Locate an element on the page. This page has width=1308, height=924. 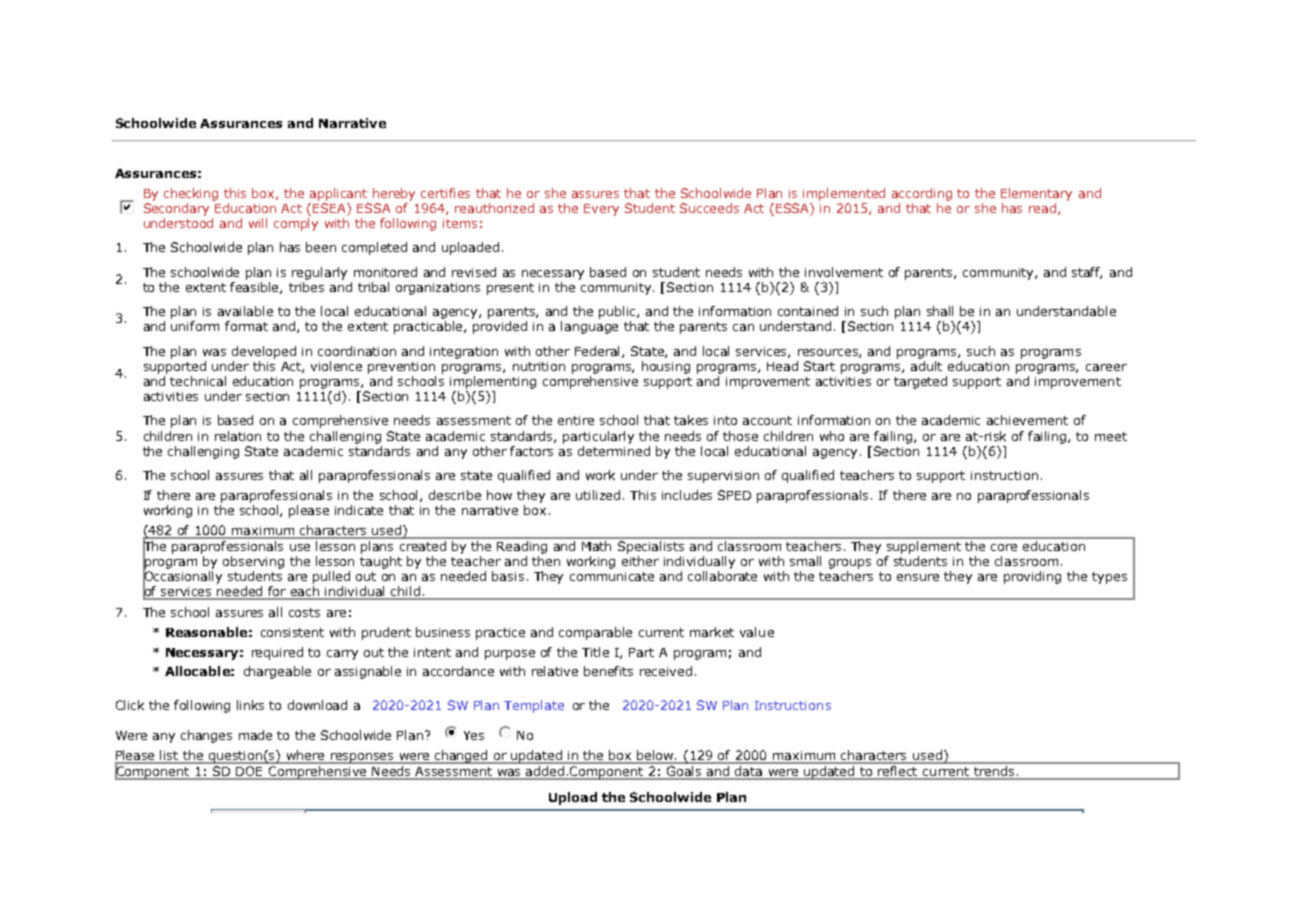
Every is located at coordinates (601, 210).
